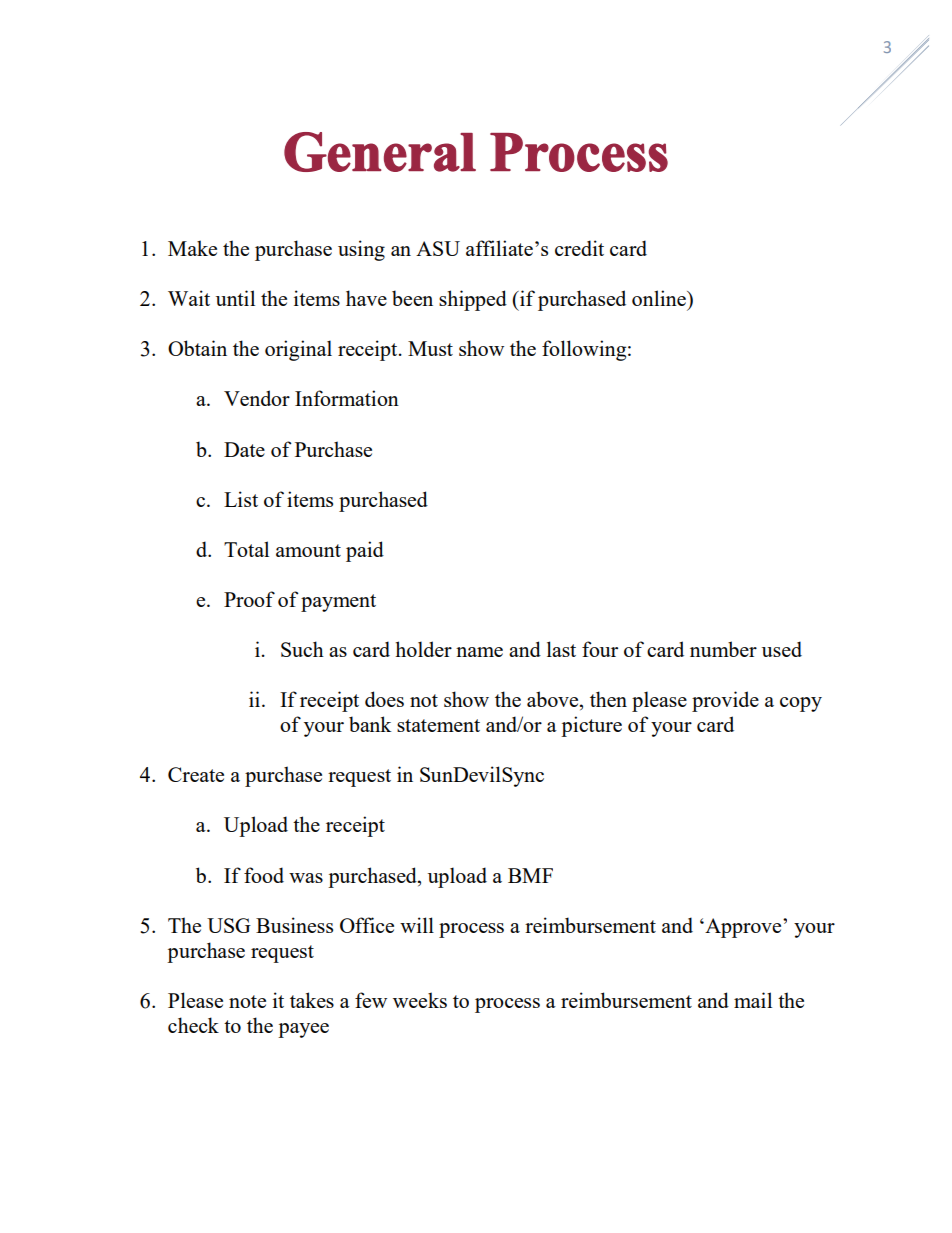  What do you see at coordinates (660, 298) in the page?
I see `online` at bounding box center [660, 298].
